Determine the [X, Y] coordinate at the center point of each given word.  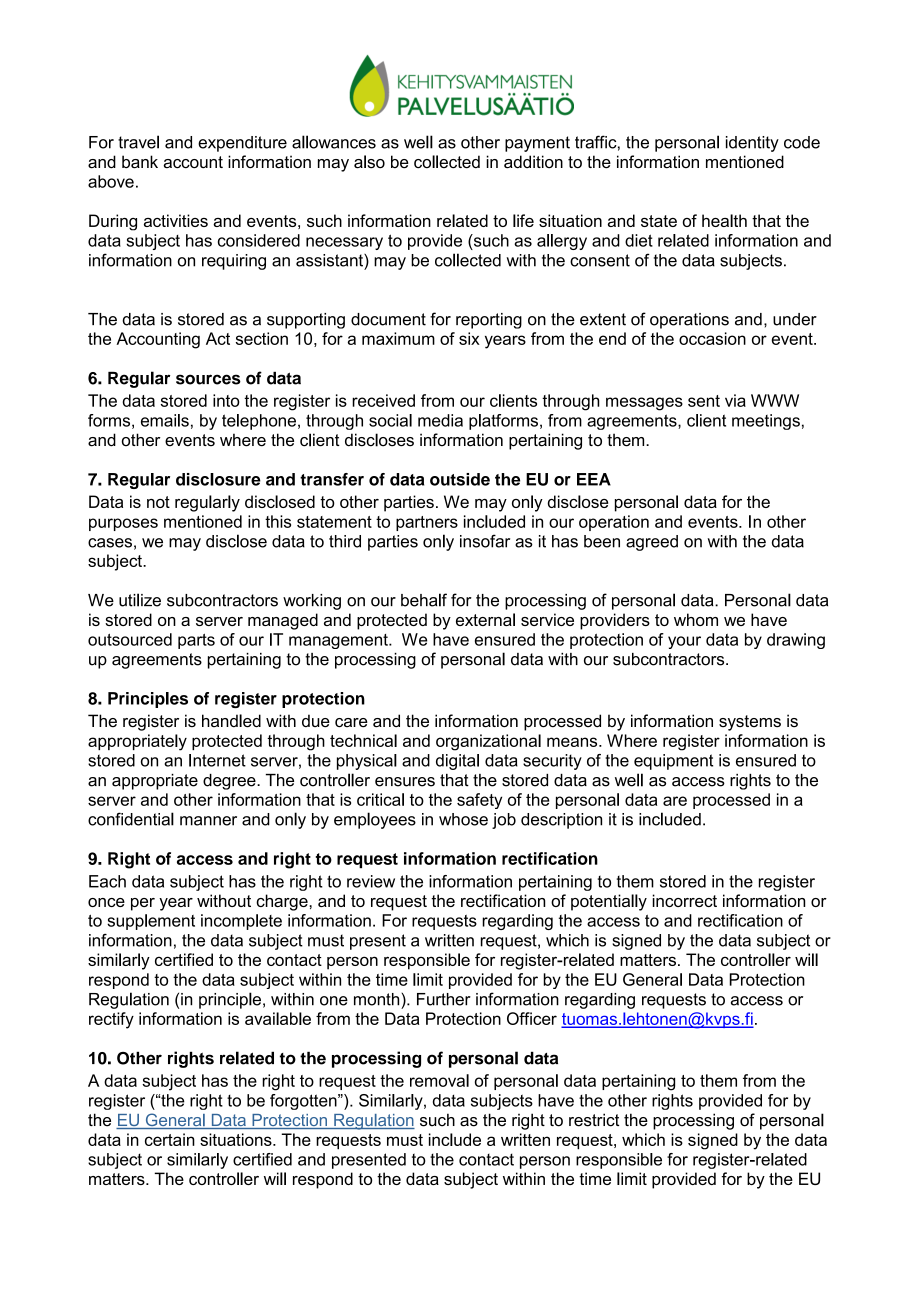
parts [196, 641]
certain [170, 1139]
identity [752, 144]
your [684, 642]
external [485, 619]
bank [140, 162]
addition [533, 162]
